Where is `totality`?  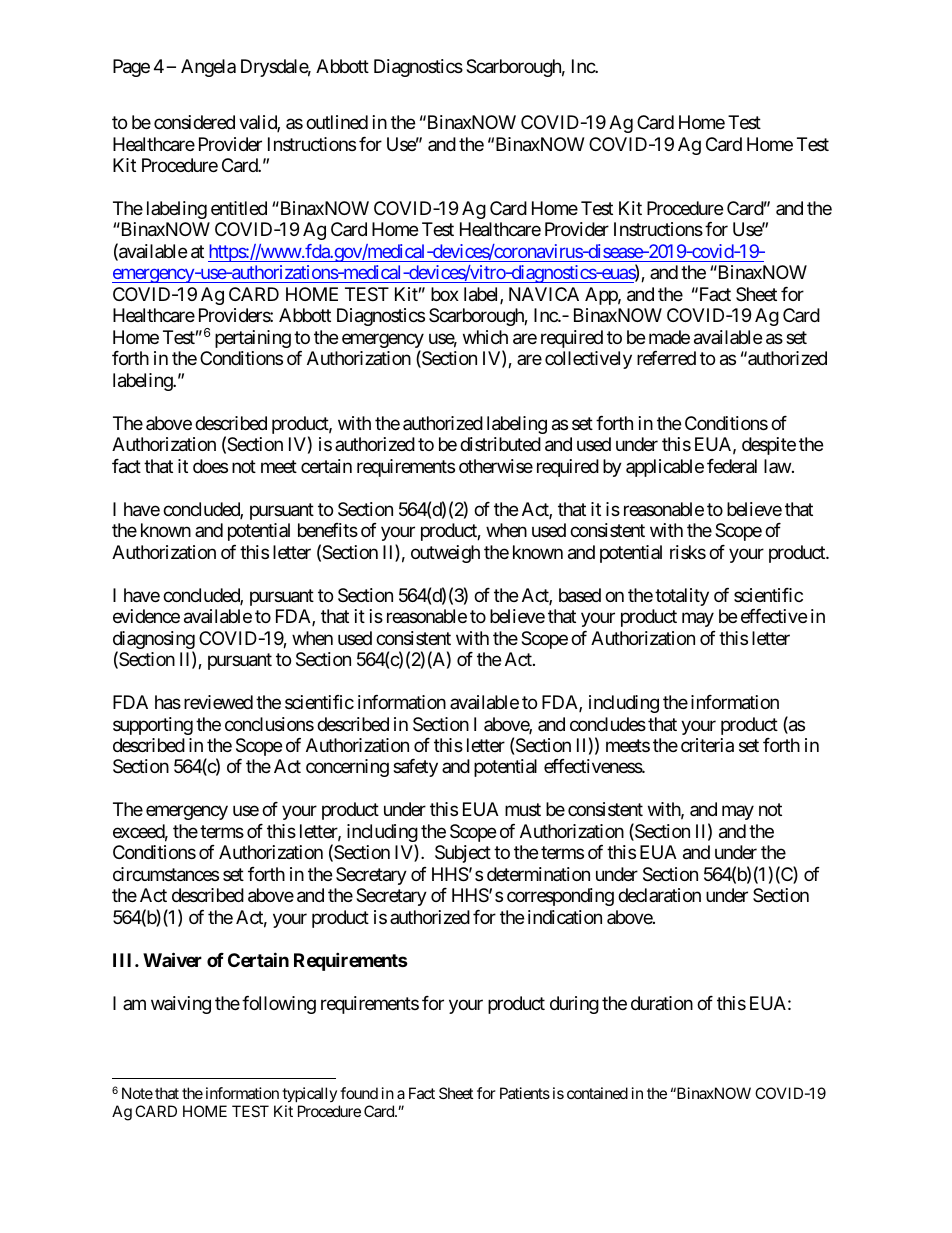
totality is located at coordinates (682, 597).
